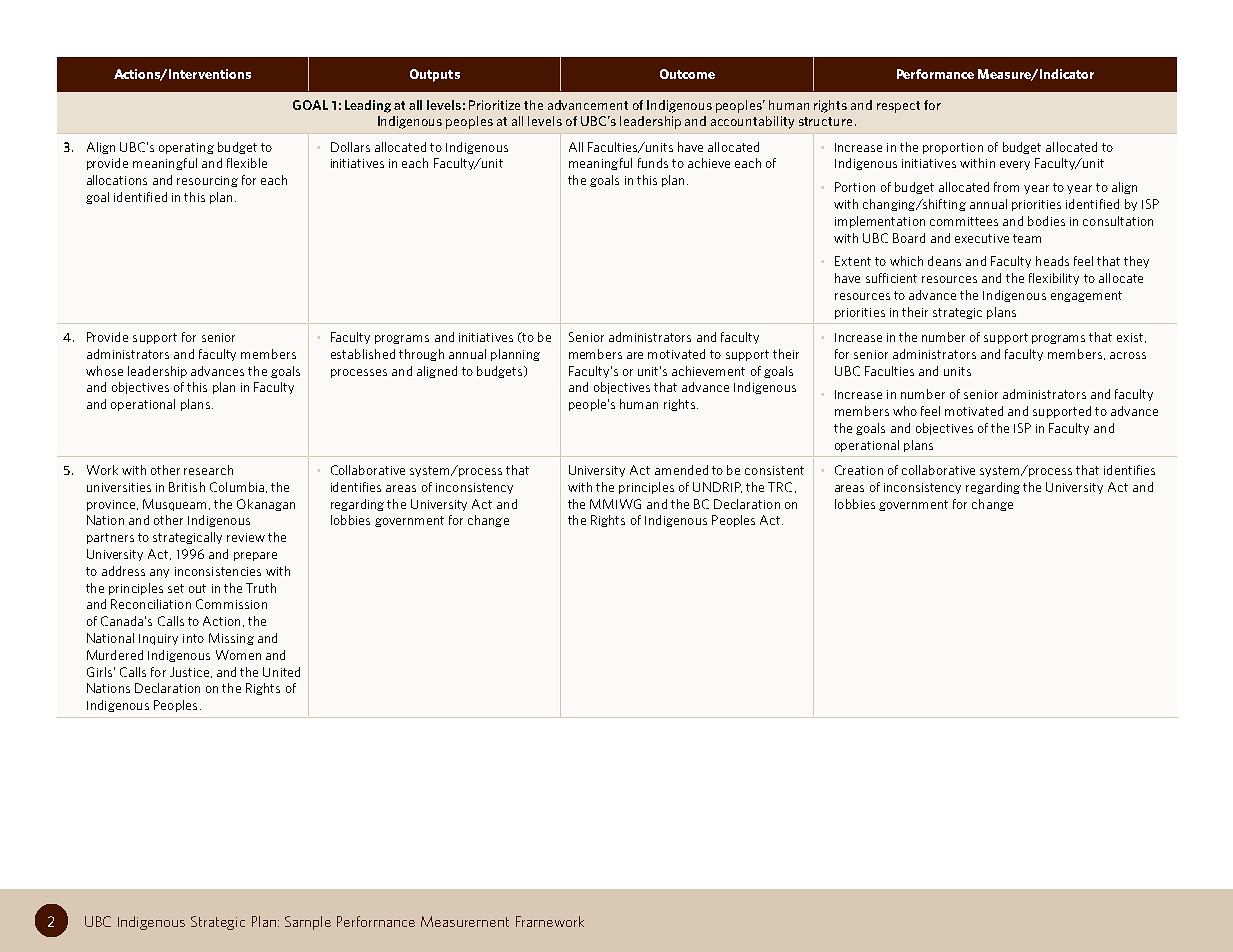 Image resolution: width=1233 pixels, height=952 pixels. What do you see at coordinates (193, 638) in the document?
I see `into` at bounding box center [193, 638].
